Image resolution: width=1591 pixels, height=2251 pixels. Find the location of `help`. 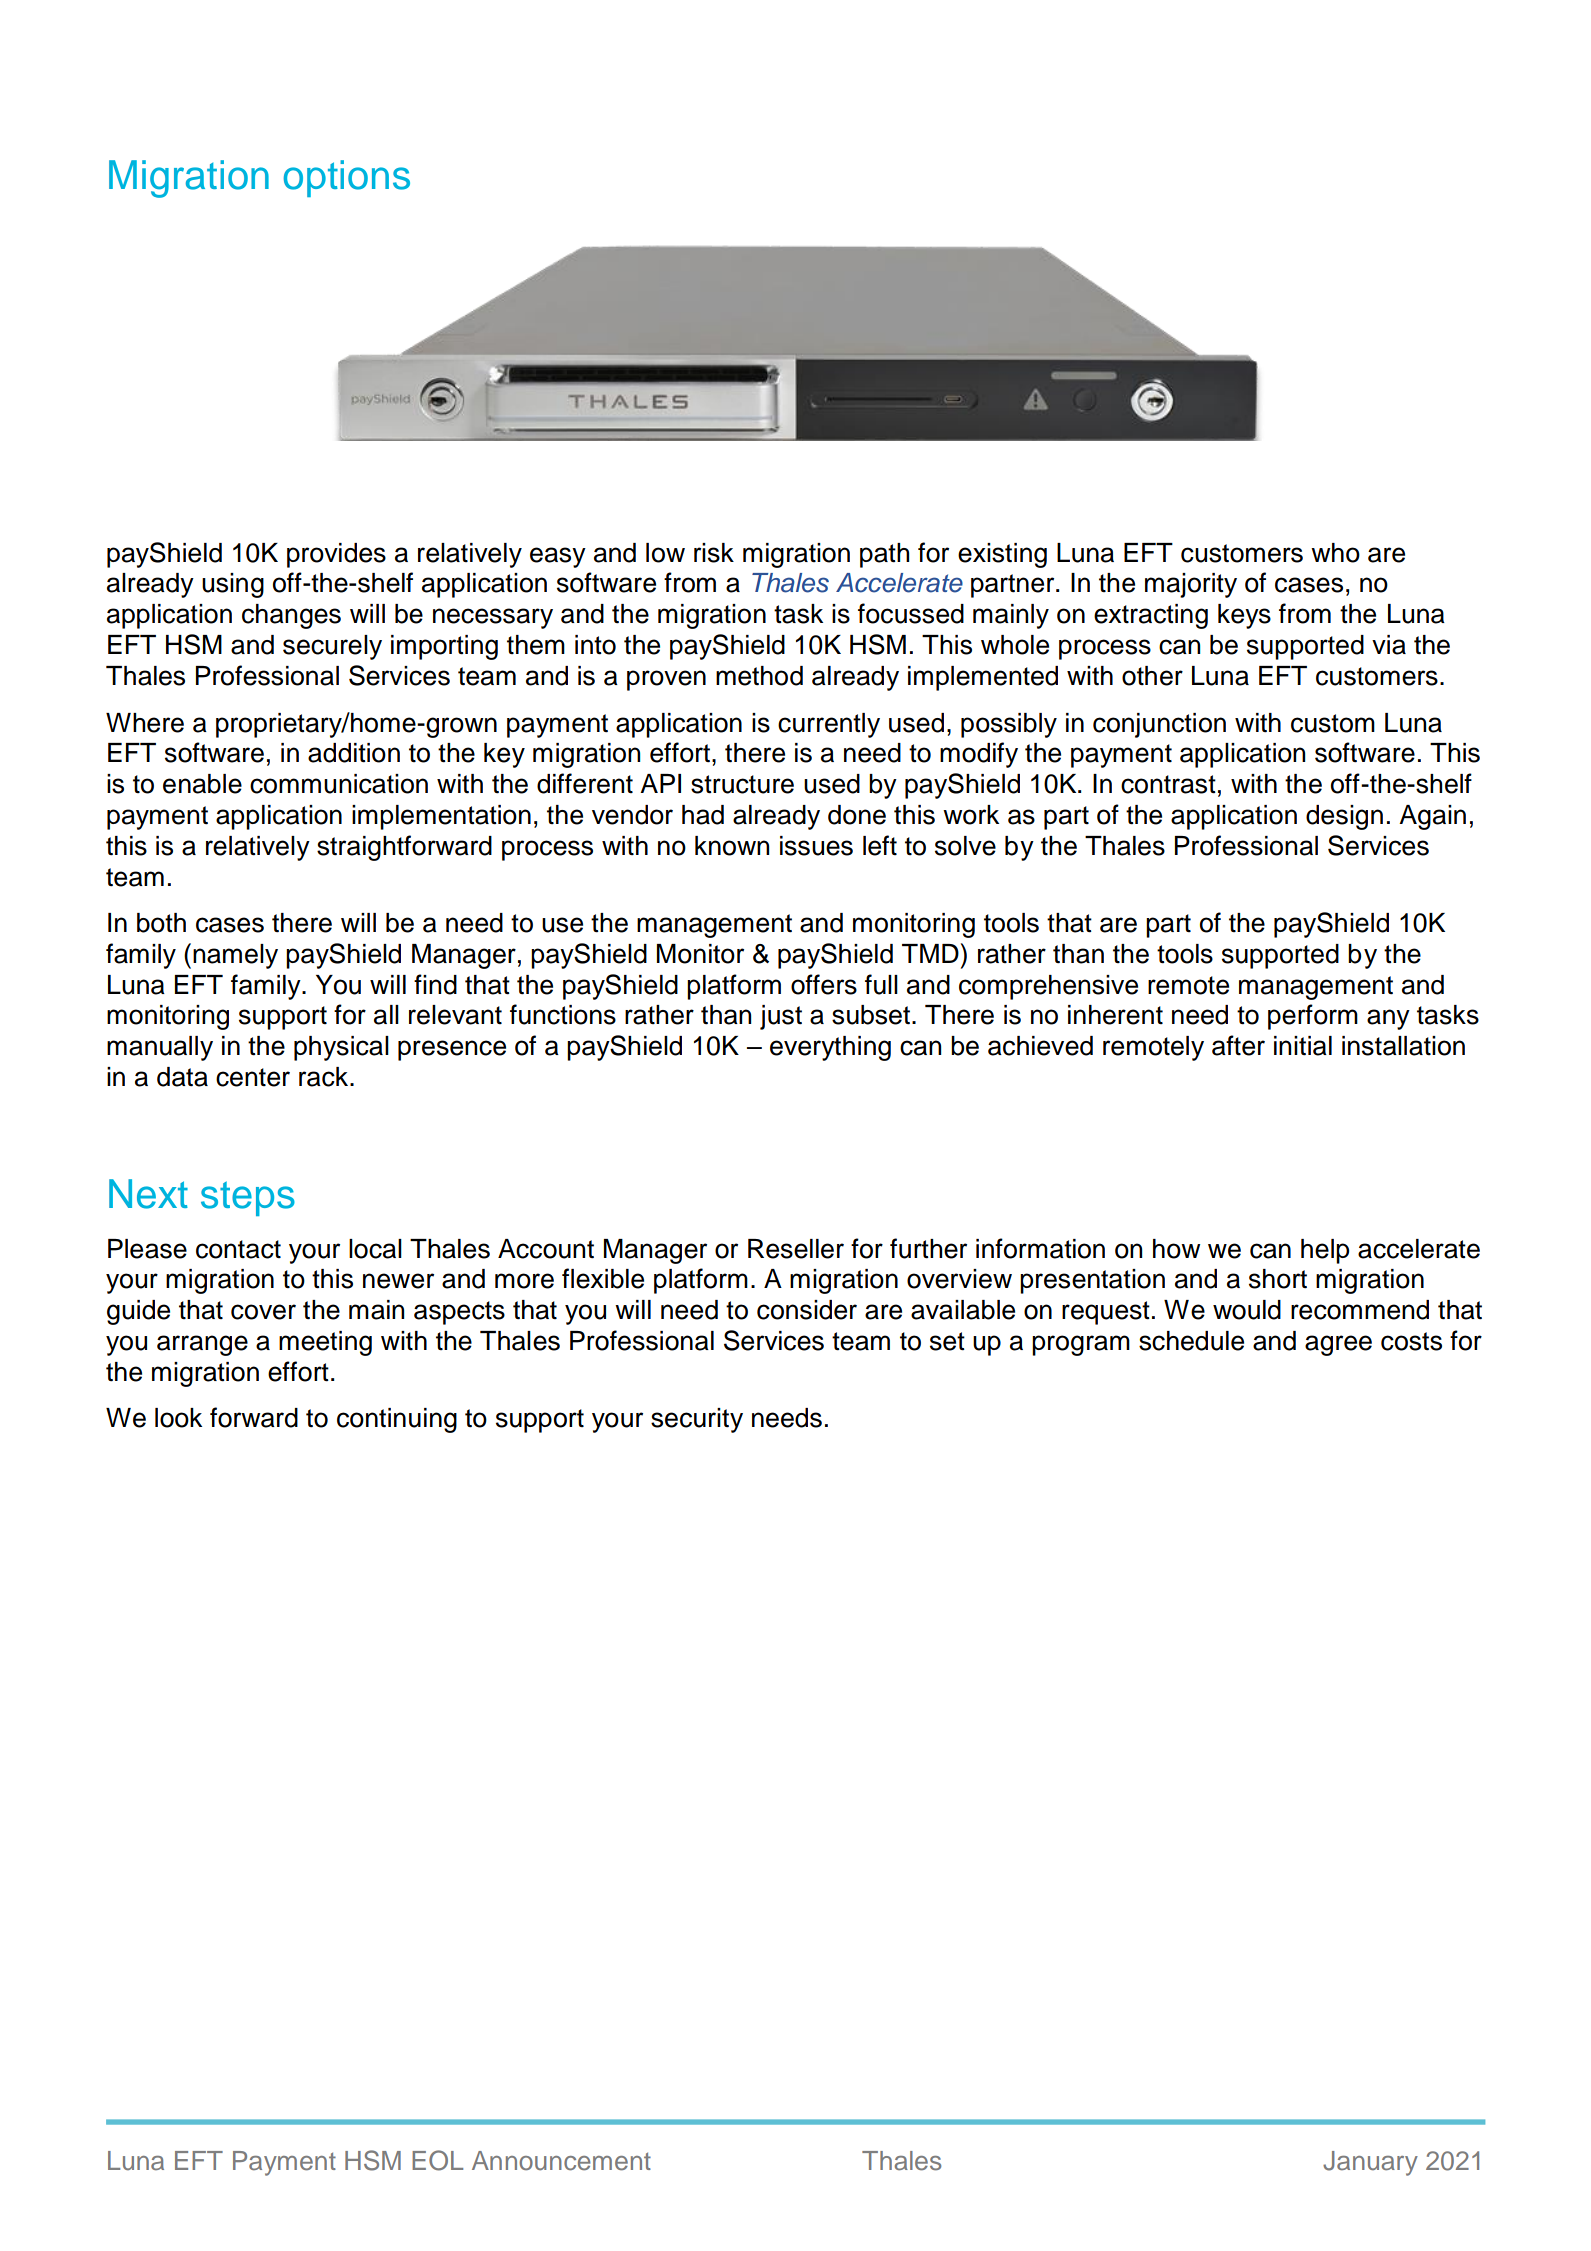

help is located at coordinates (1325, 1251).
